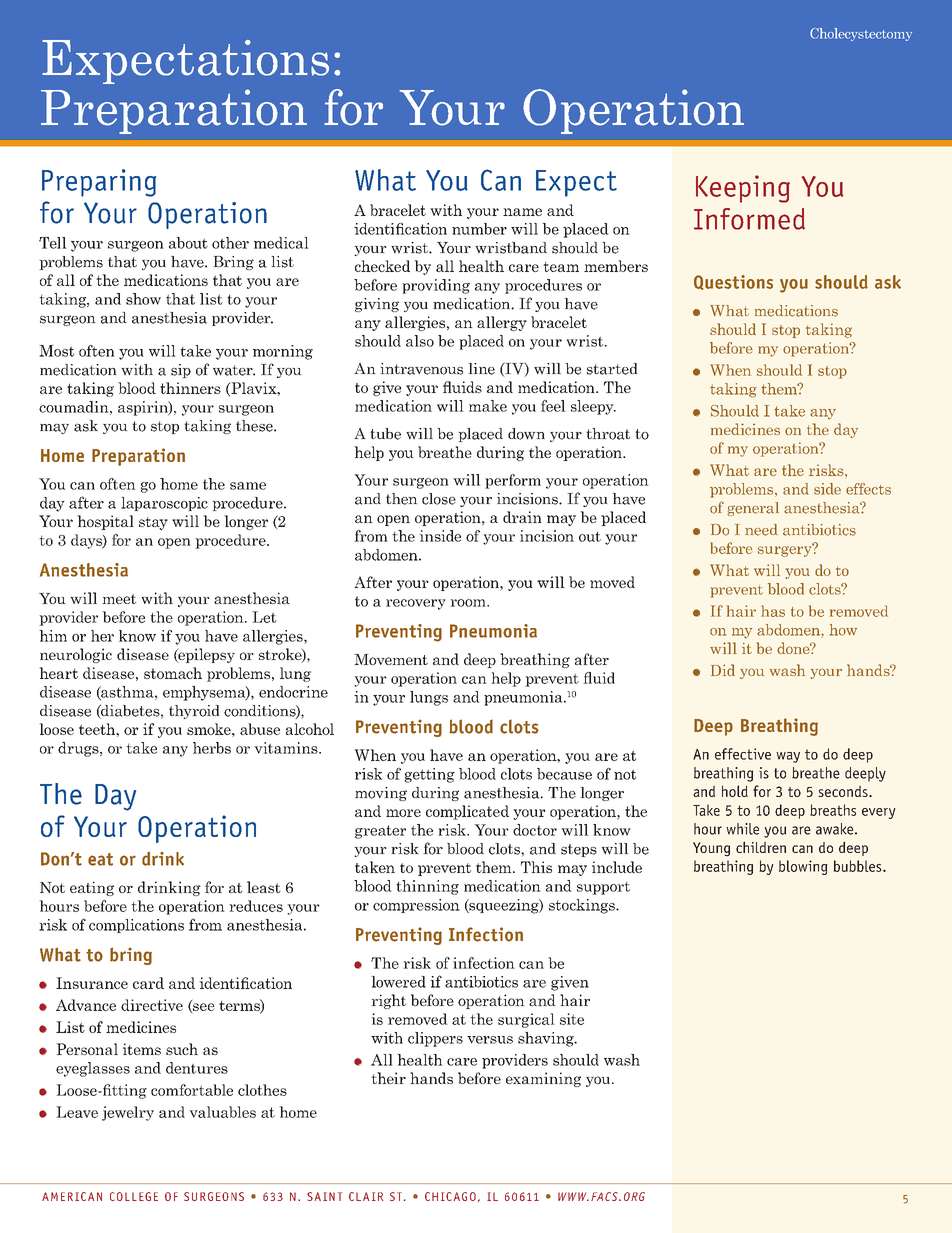 This document has width=952, height=1233. Describe the element at coordinates (188, 243) in the document. I see `about` at that location.
